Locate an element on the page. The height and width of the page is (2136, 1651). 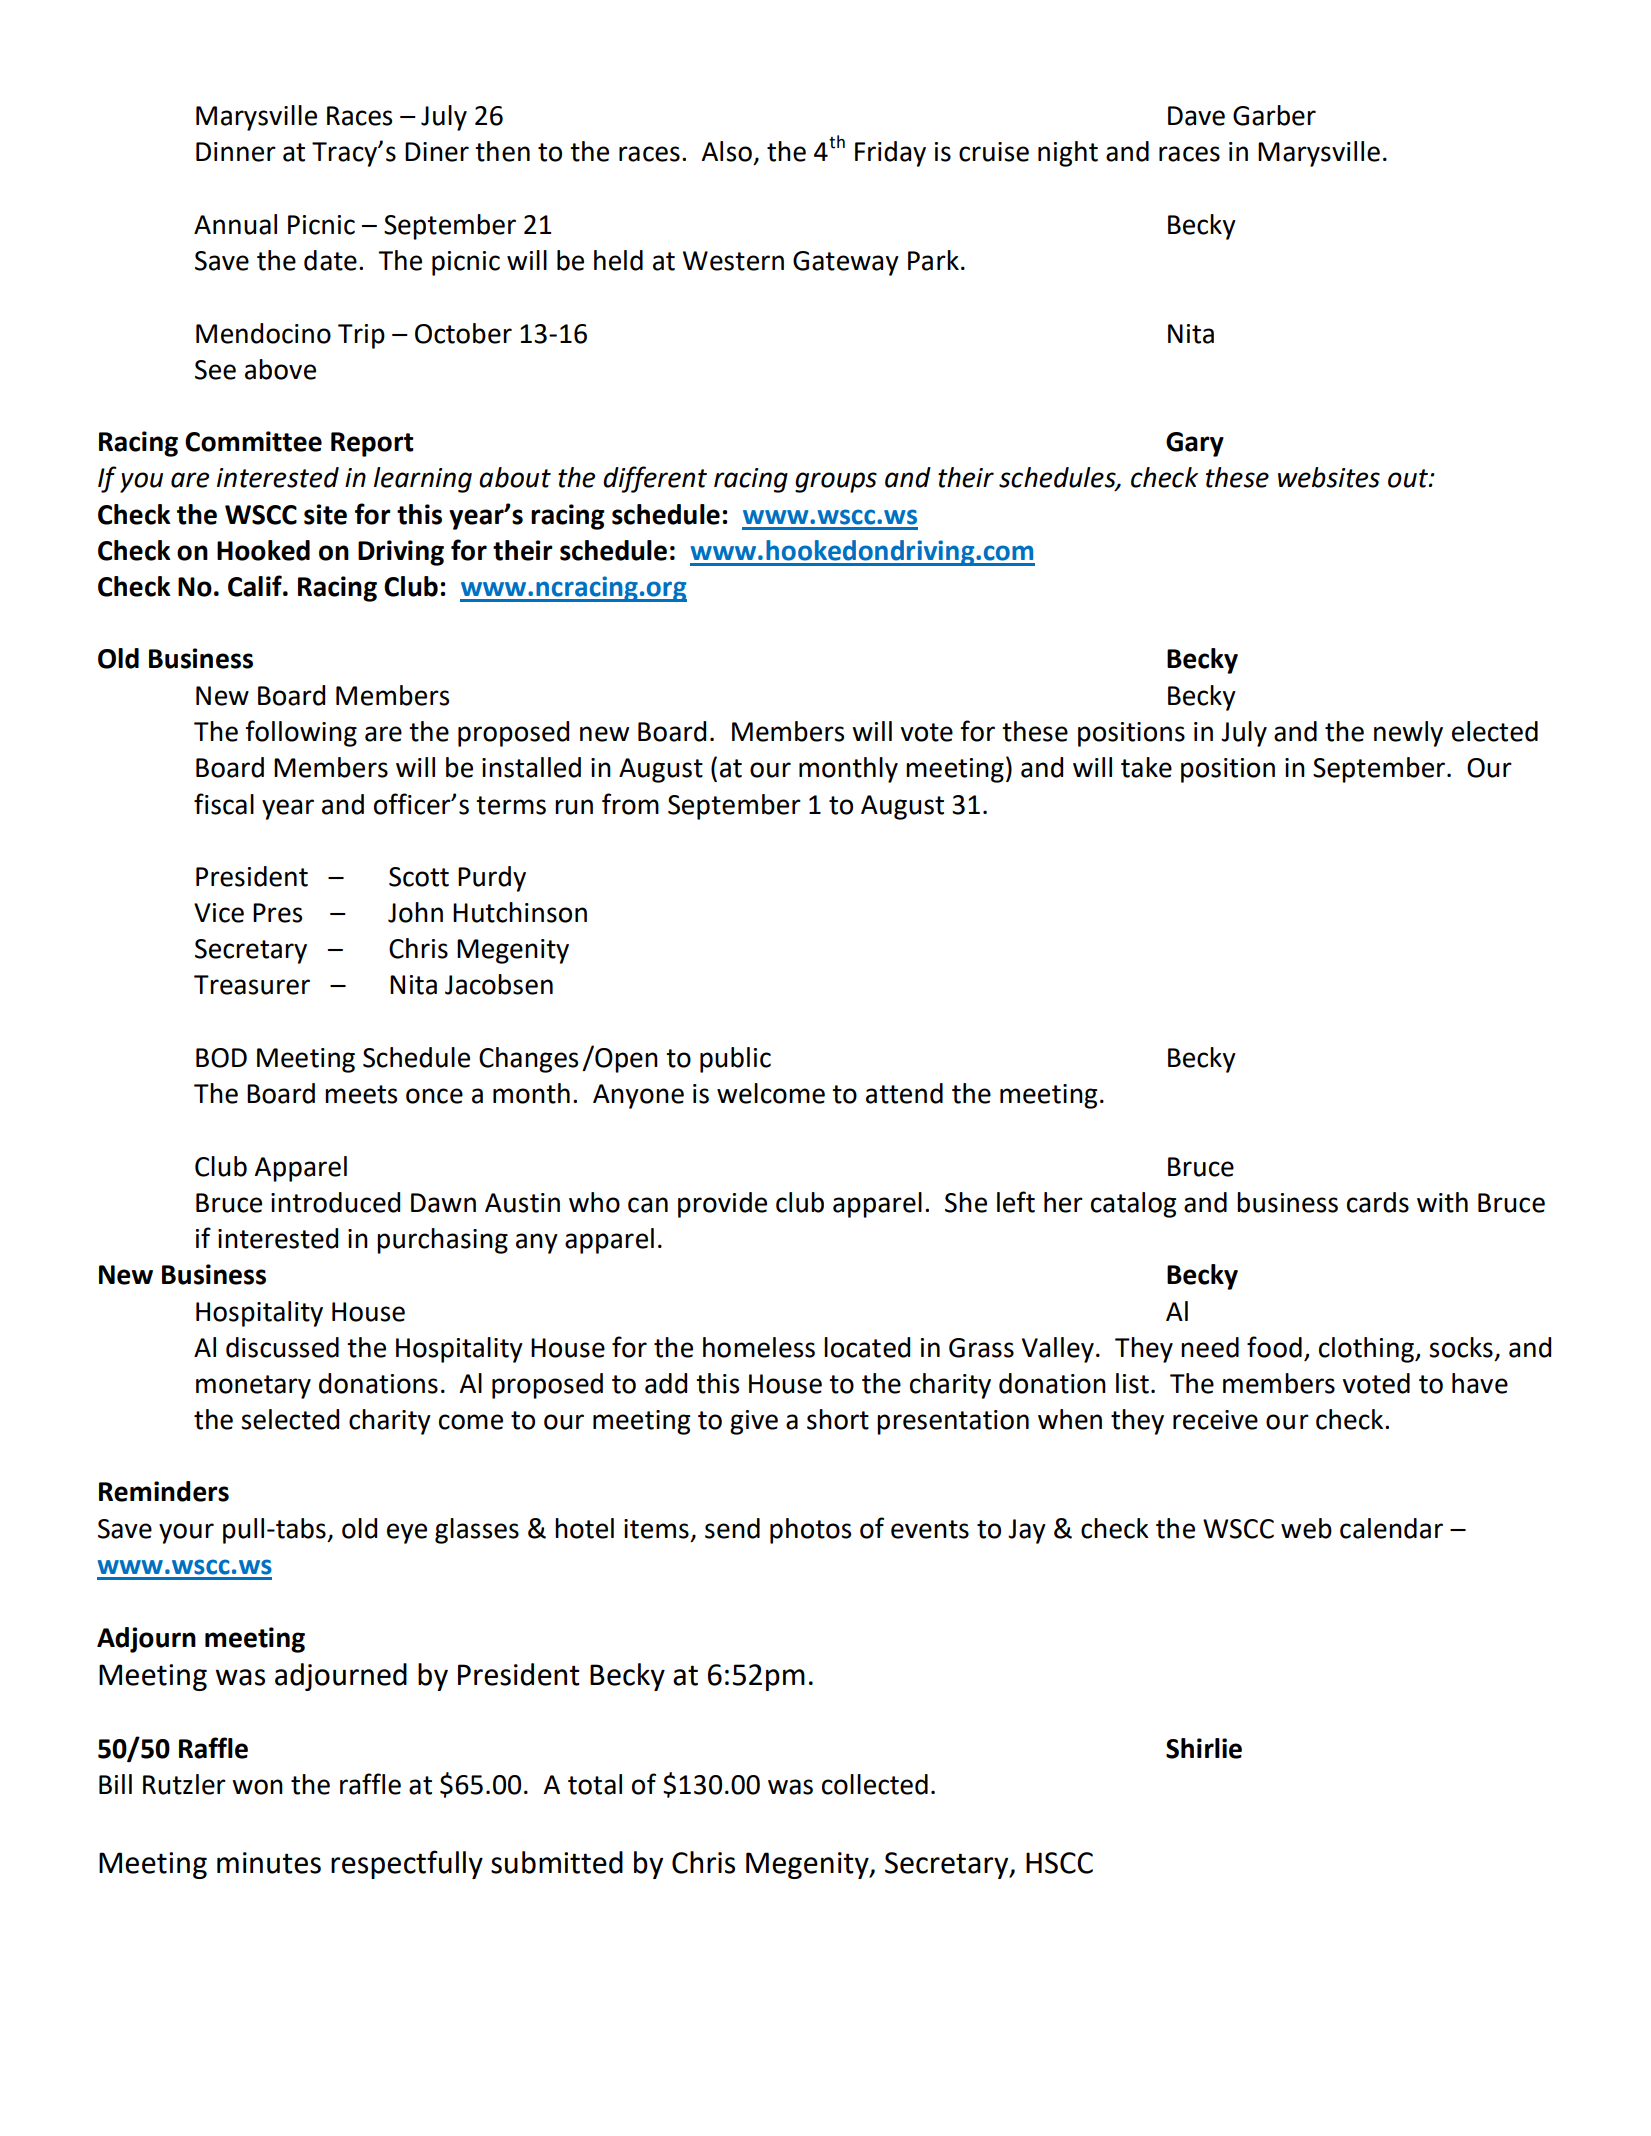
Also is located at coordinates (726, 151).
